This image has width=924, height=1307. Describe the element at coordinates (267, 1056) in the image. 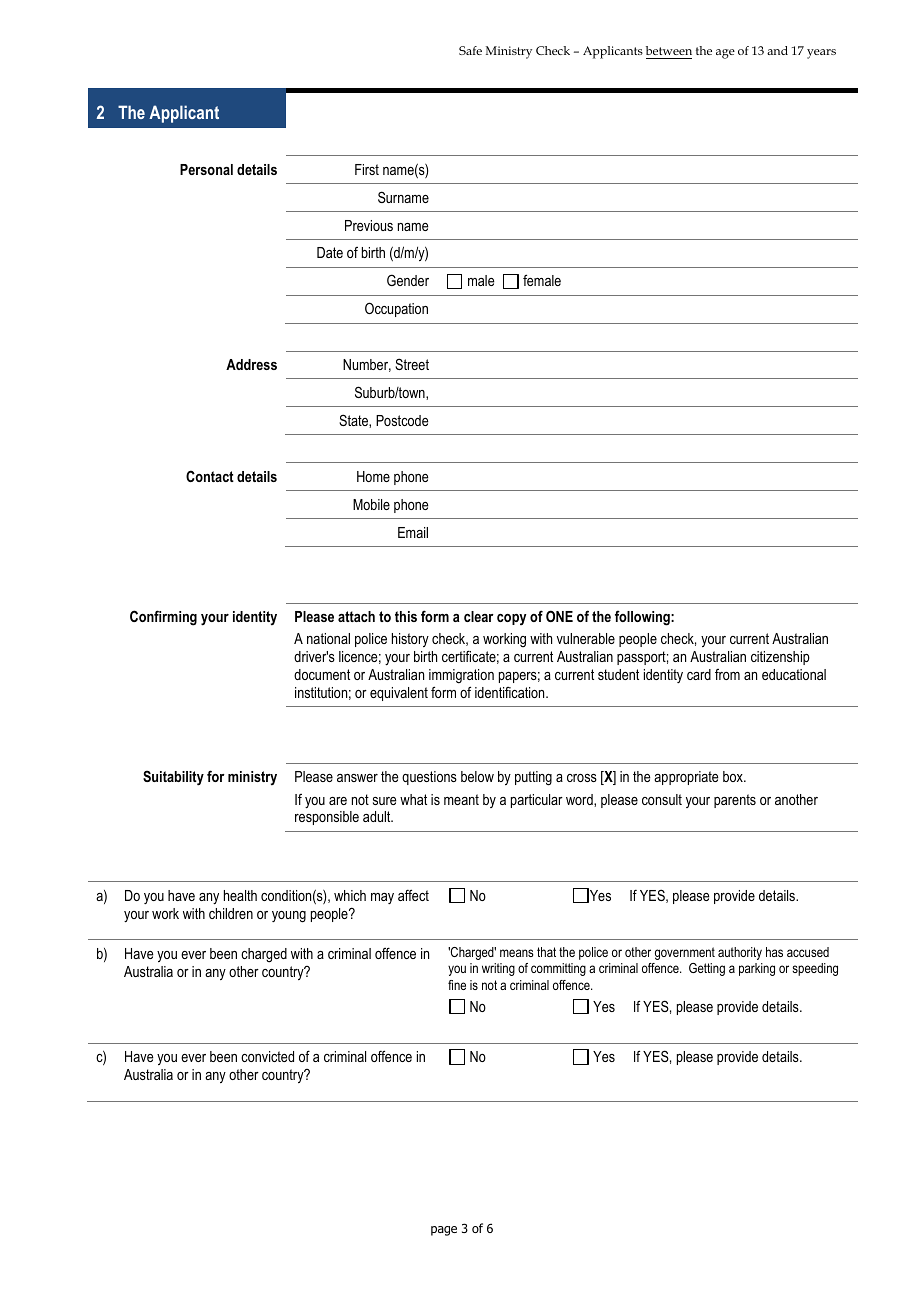

I see `convicted` at that location.
